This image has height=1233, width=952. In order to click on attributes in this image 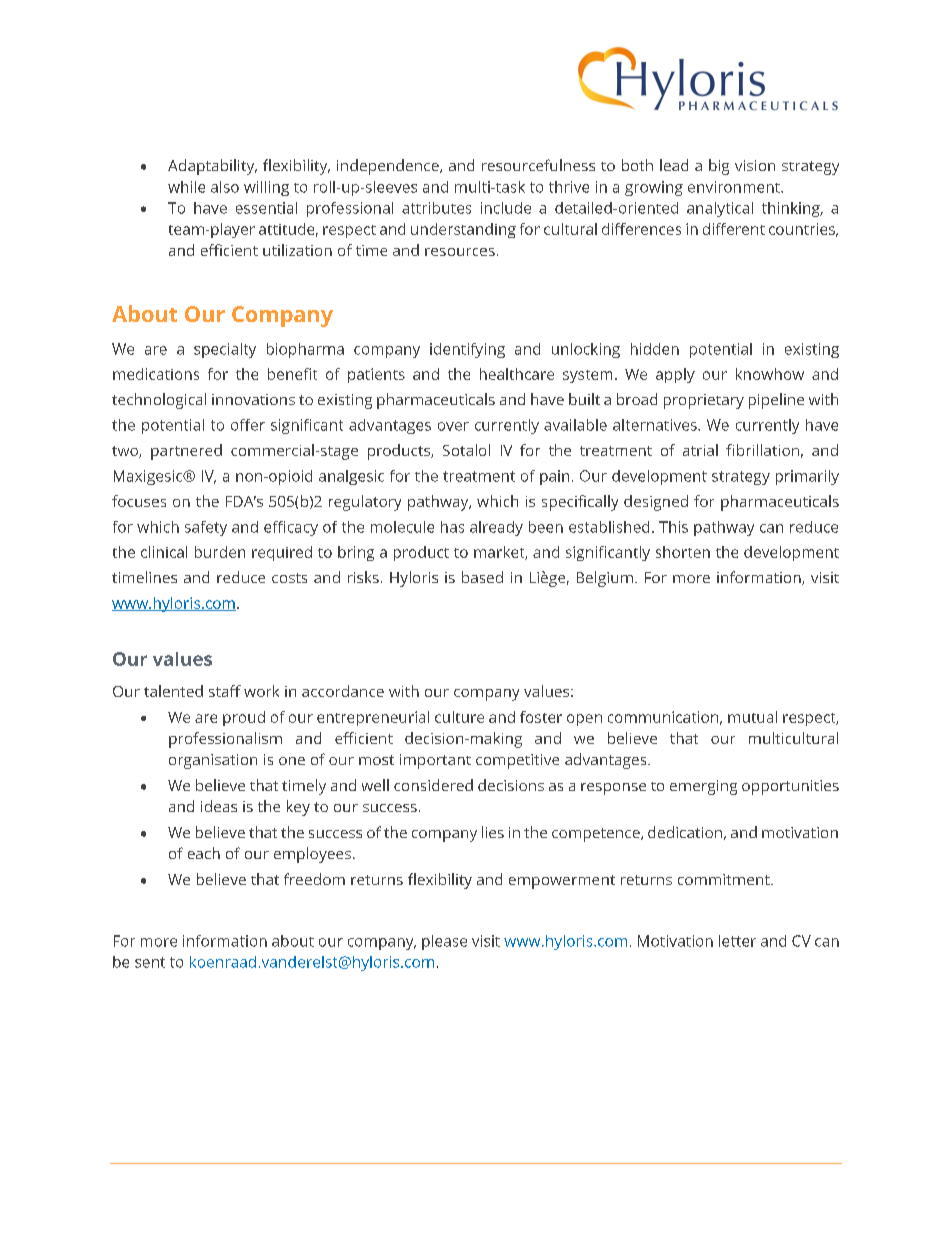, I will do `click(436, 208)`.
